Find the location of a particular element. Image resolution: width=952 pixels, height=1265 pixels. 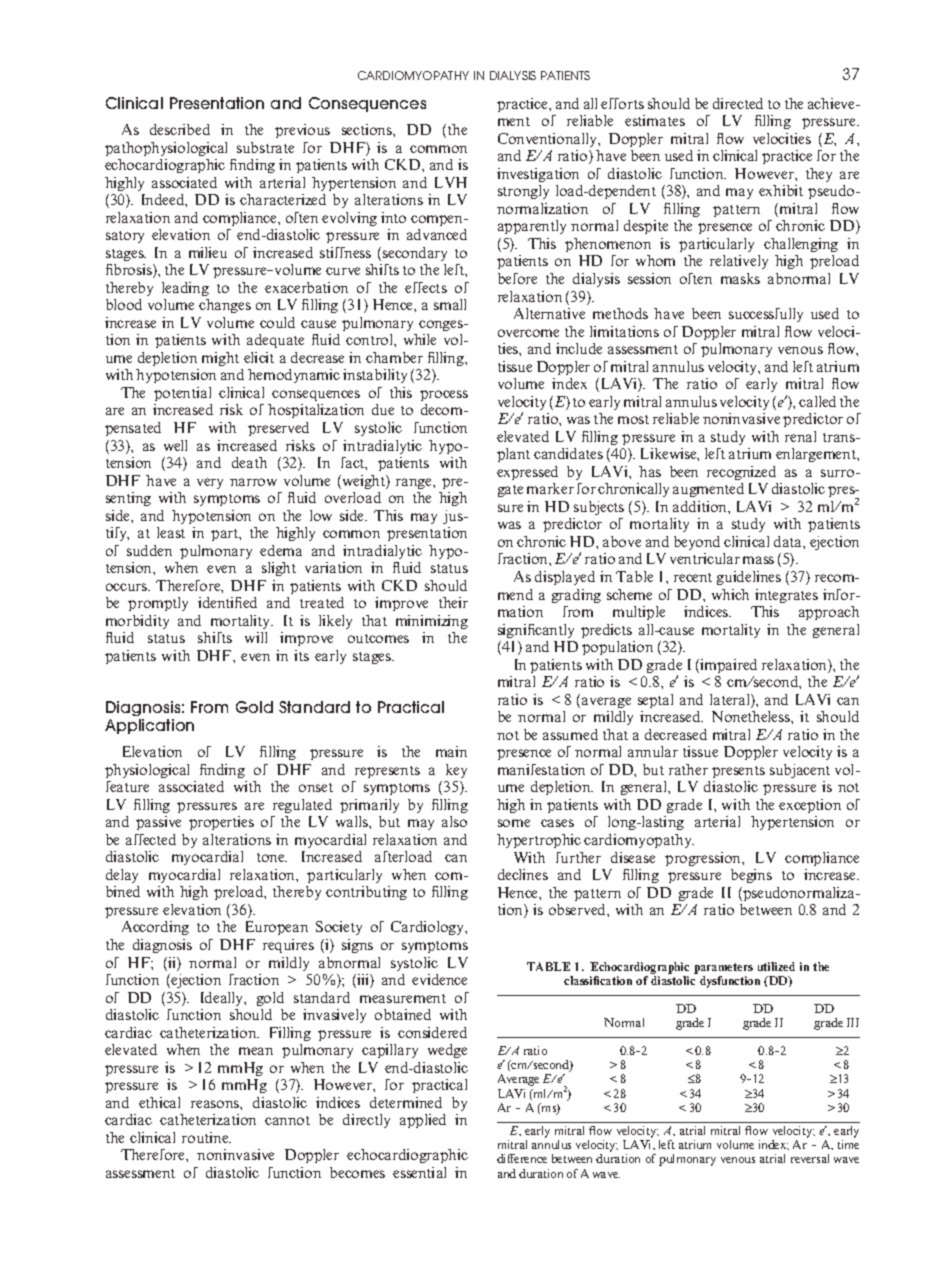

integrates is located at coordinates (786, 596).
